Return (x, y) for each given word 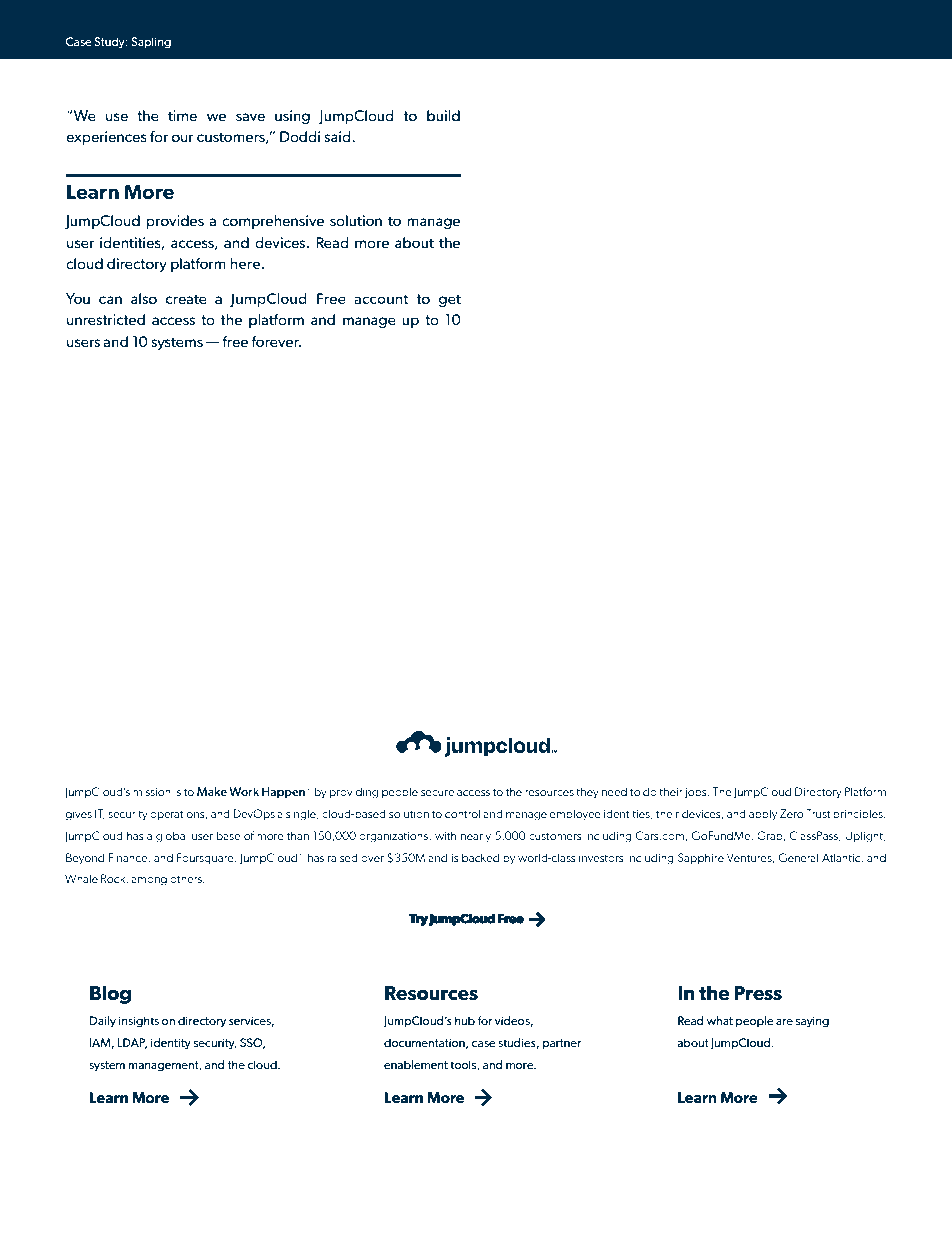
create (186, 299)
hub (465, 1020)
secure (437, 793)
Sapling (151, 43)
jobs (697, 793)
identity (171, 1044)
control (463, 813)
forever (276, 341)
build (443, 115)
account (381, 299)
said (338, 136)
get (450, 300)
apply (763, 815)
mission (152, 791)
